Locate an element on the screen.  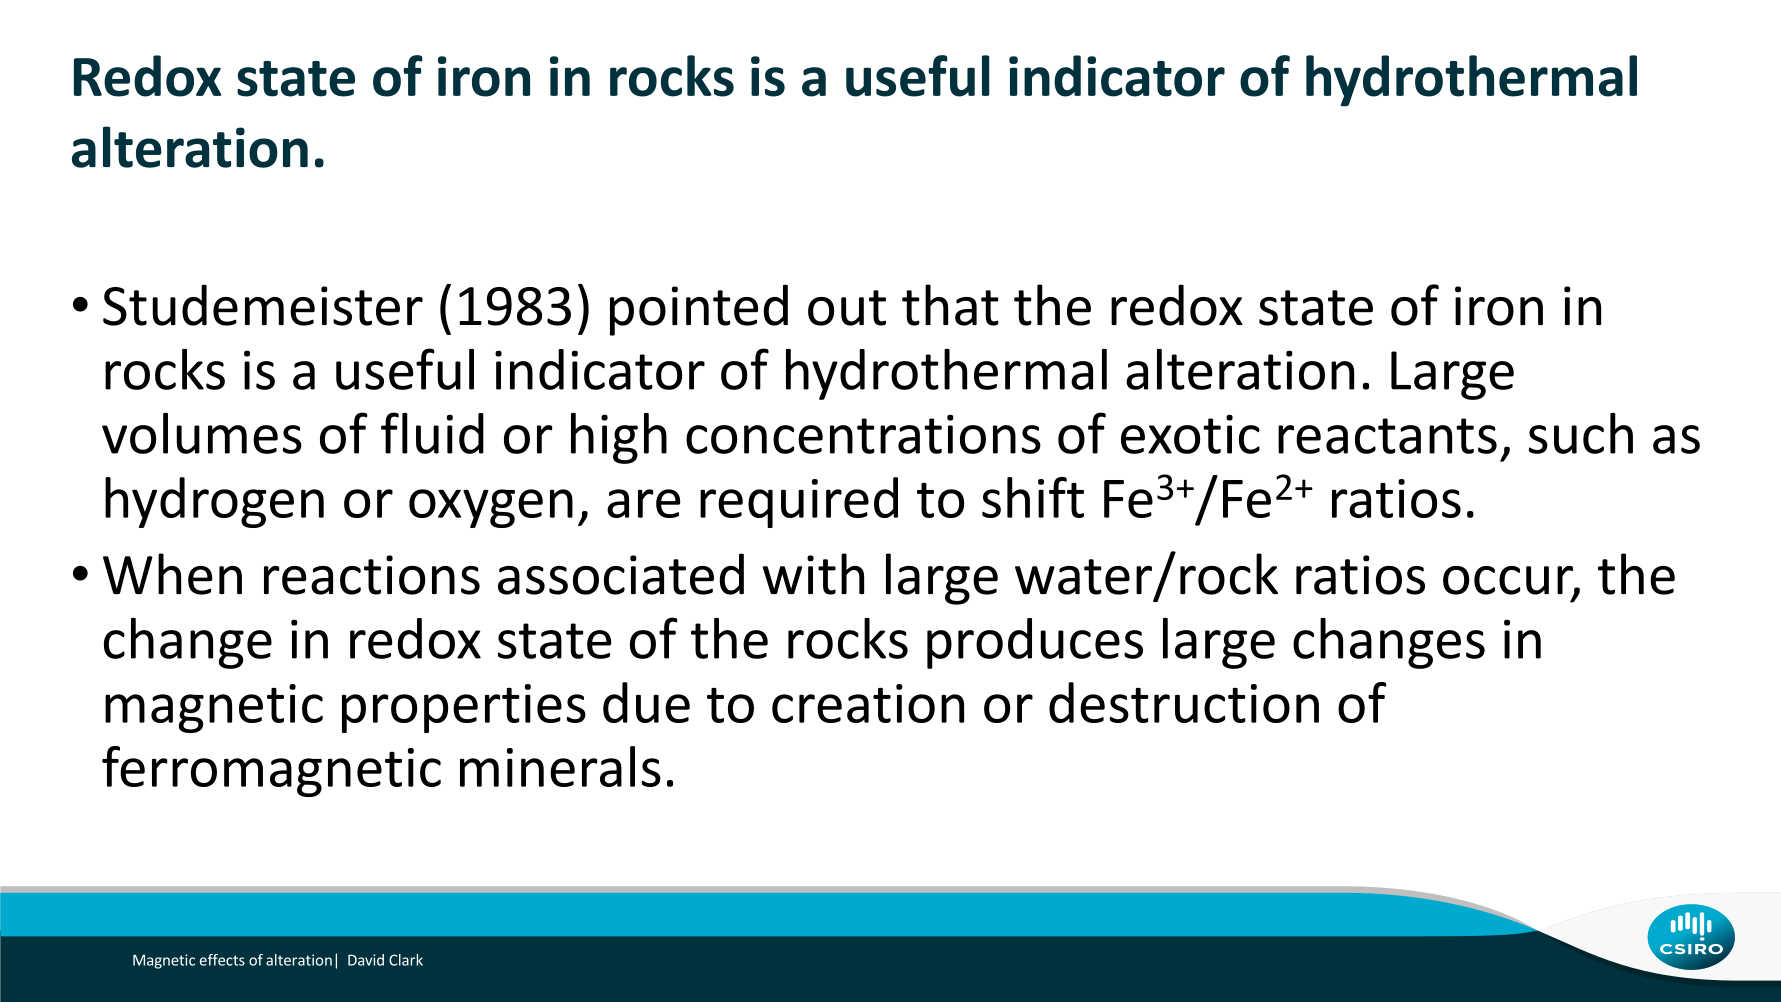
pointed is located at coordinates (699, 310).
